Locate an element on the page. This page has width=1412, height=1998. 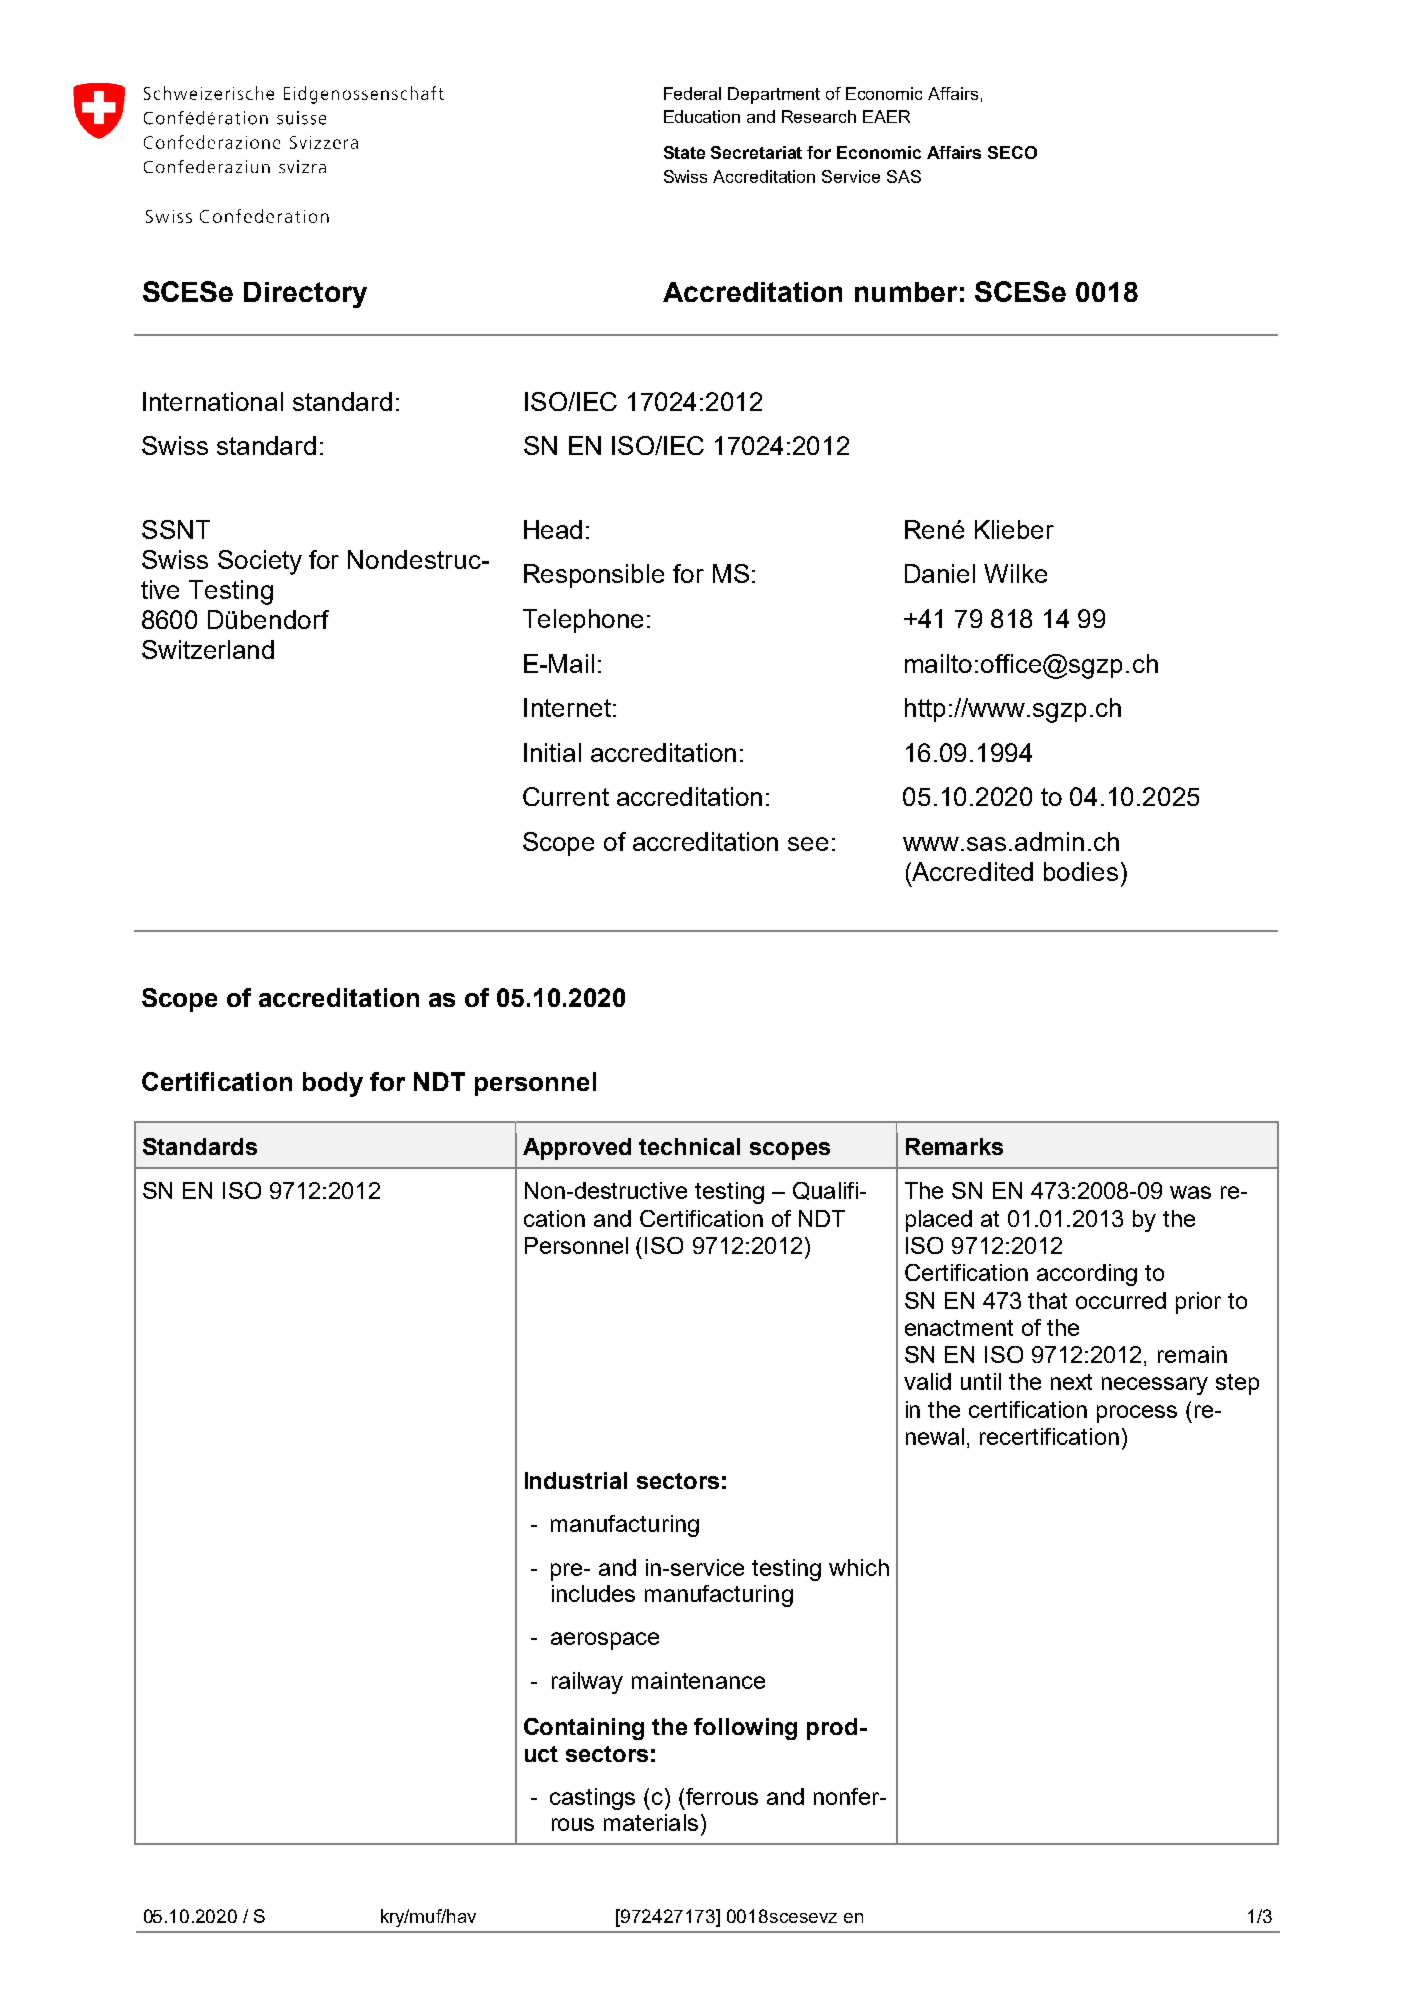
Responsible is located at coordinates (594, 576).
